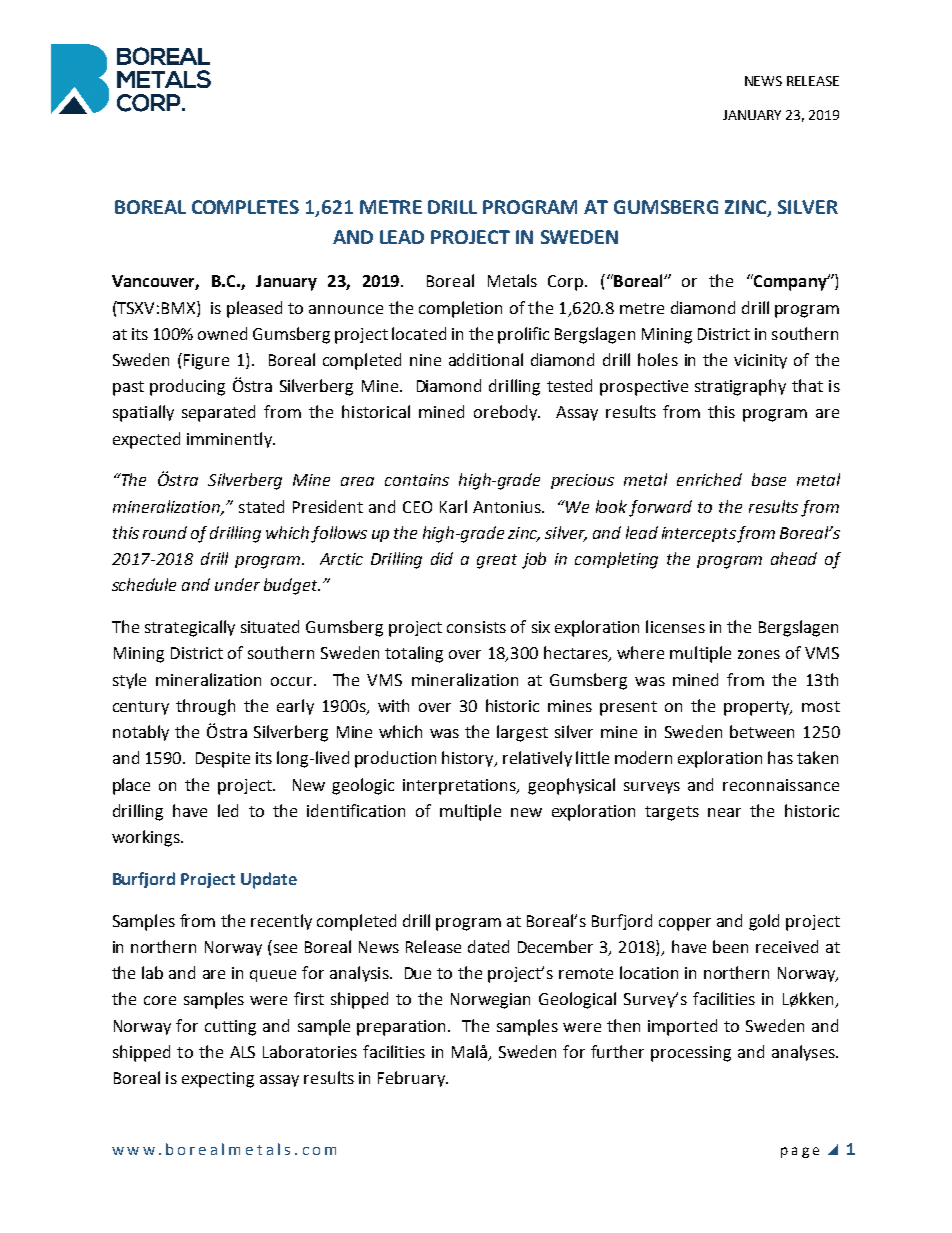  What do you see at coordinates (414, 654) in the screenshot?
I see `totaling` at bounding box center [414, 654].
